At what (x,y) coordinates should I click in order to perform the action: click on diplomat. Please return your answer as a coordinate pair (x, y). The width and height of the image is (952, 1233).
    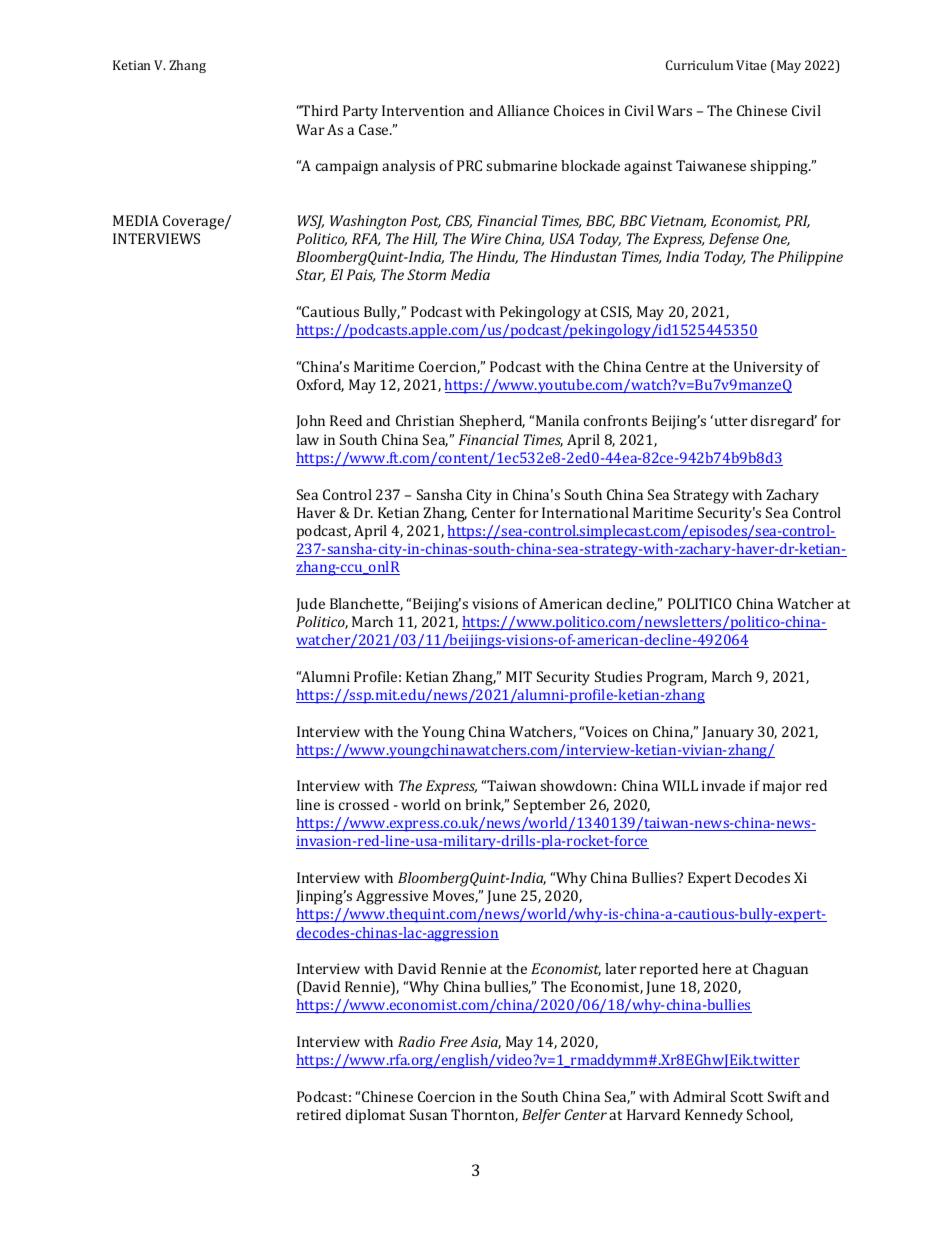
    Looking at the image, I should click on (375, 1116).
